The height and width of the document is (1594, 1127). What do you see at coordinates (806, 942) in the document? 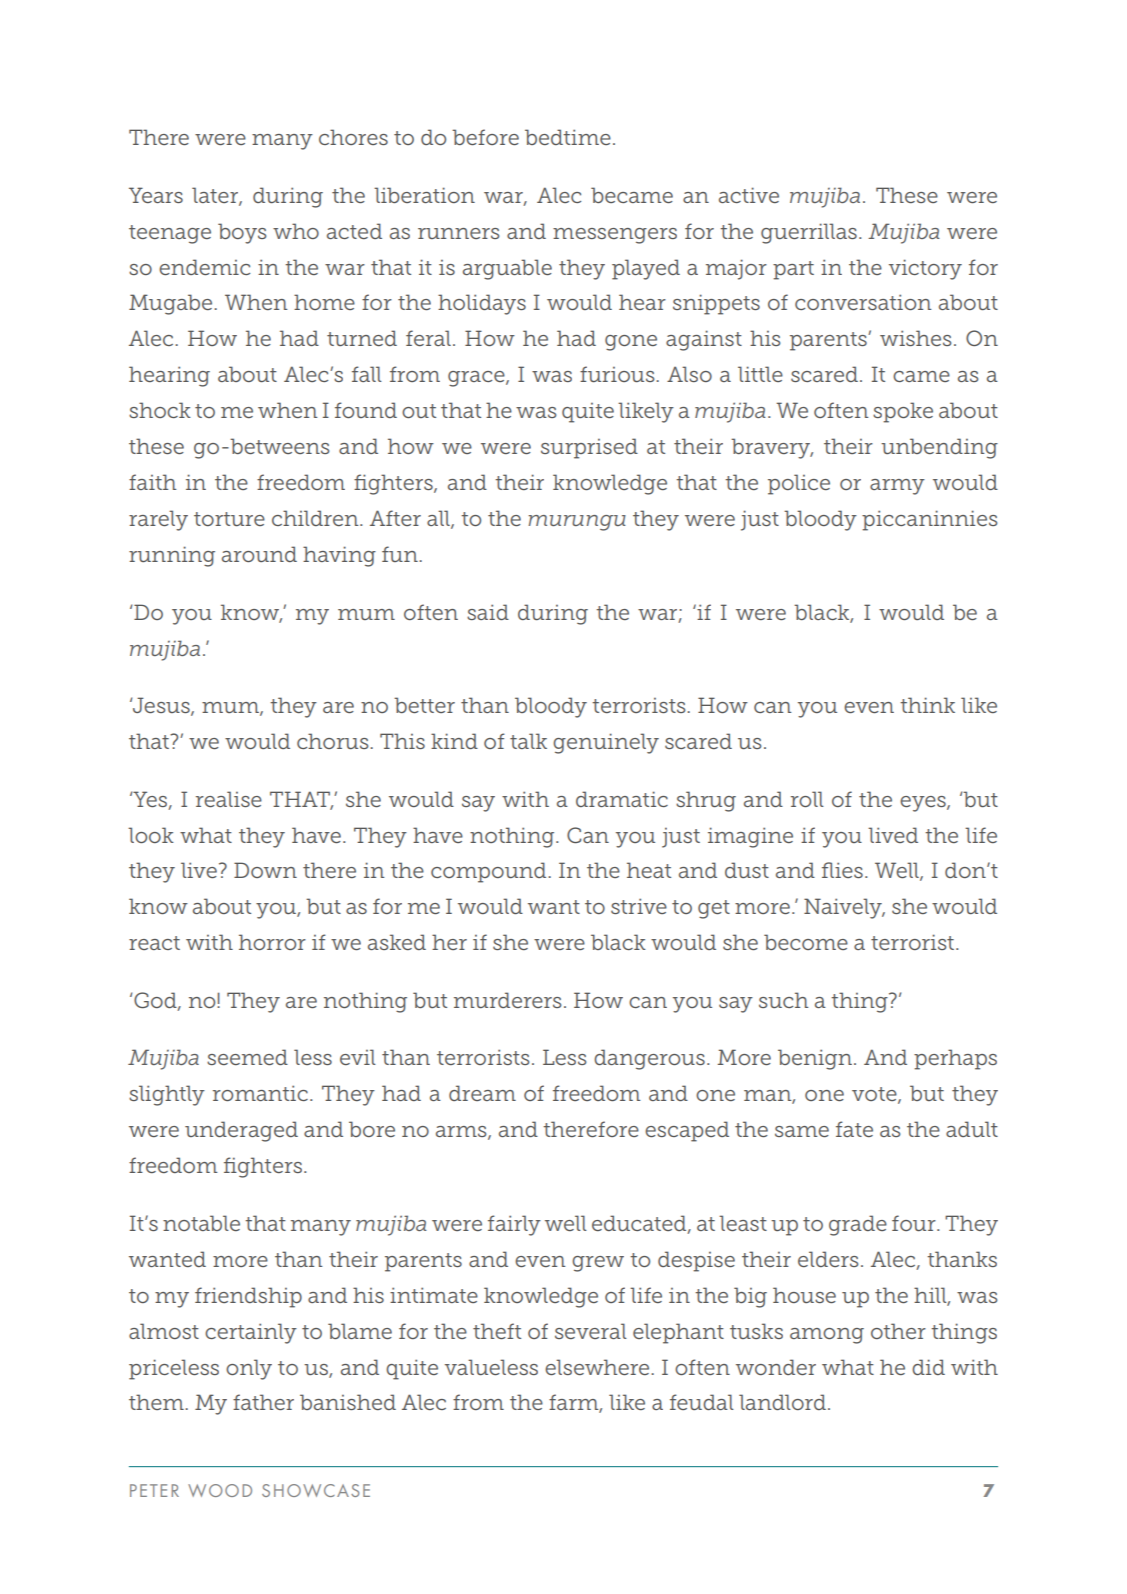
I see `become` at bounding box center [806, 942].
